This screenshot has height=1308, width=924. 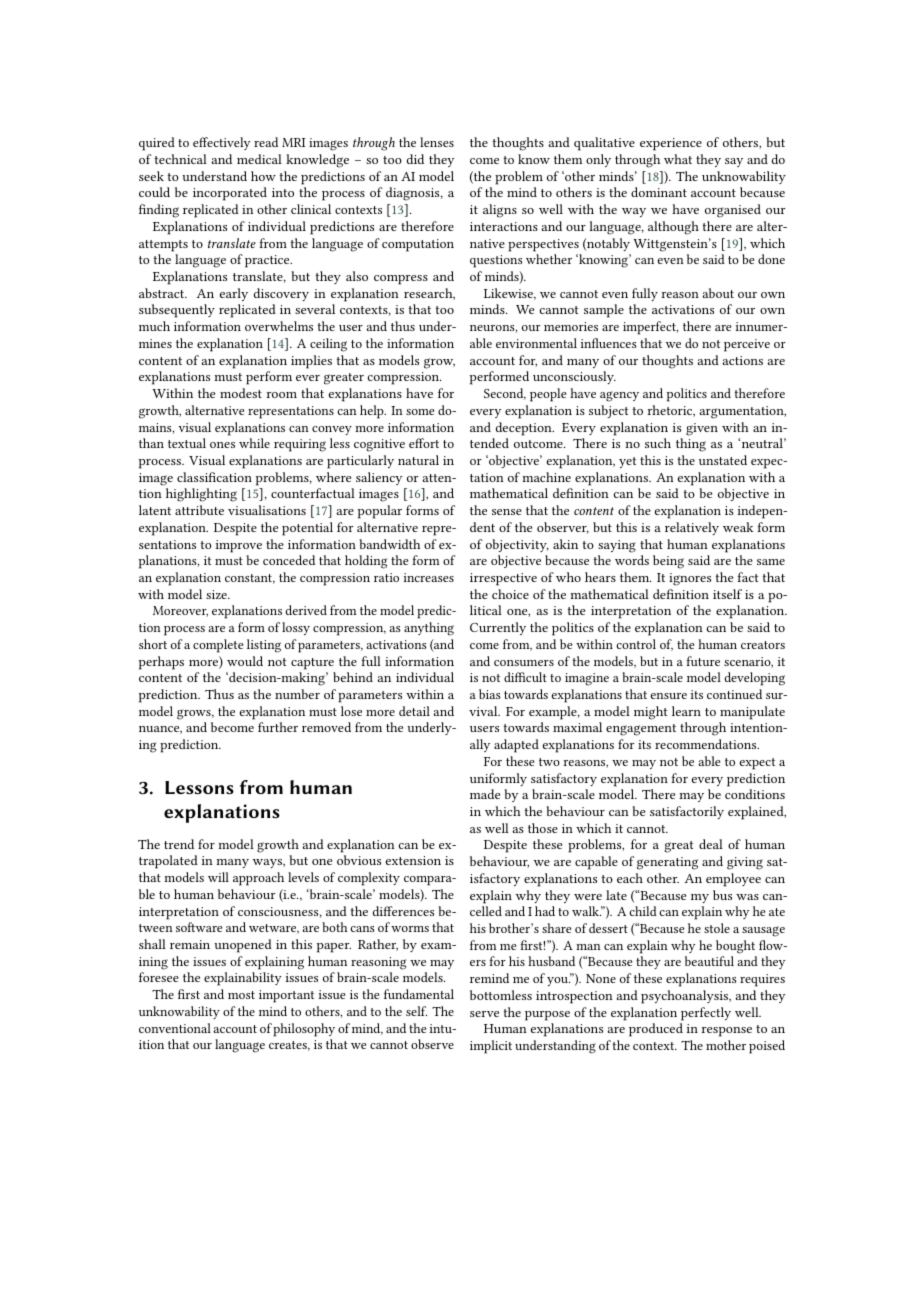 I want to click on incorporated, so click(x=230, y=194).
